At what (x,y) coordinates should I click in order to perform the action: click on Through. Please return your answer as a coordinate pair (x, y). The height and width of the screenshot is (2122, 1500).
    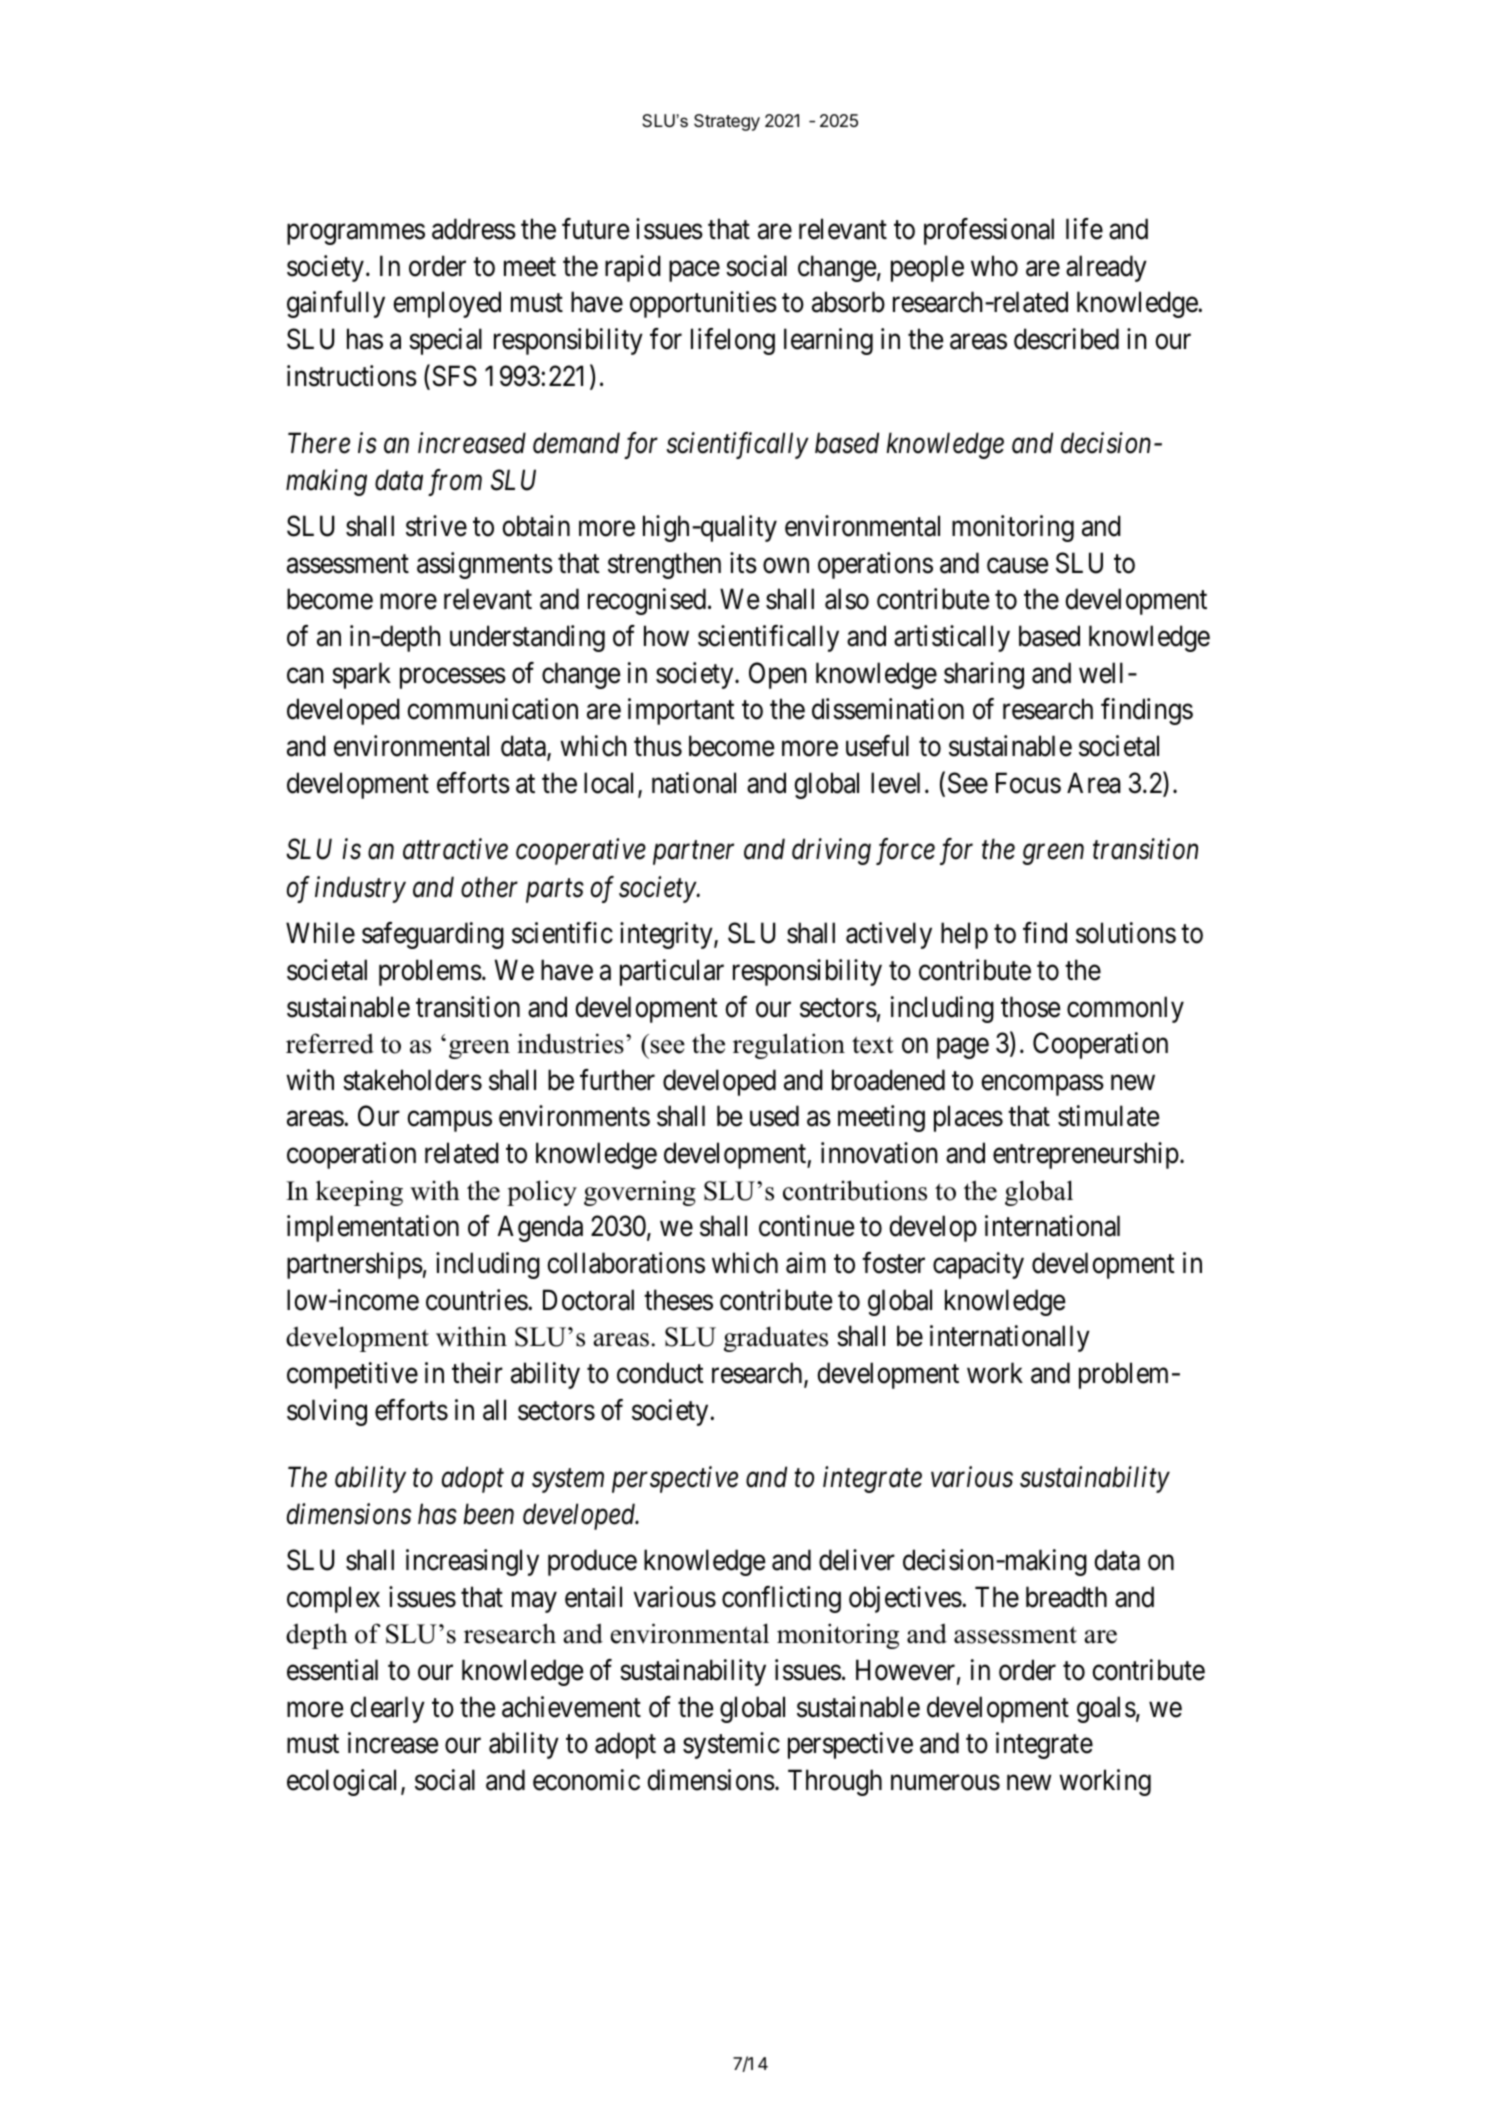
    Looking at the image, I should click on (835, 1782).
